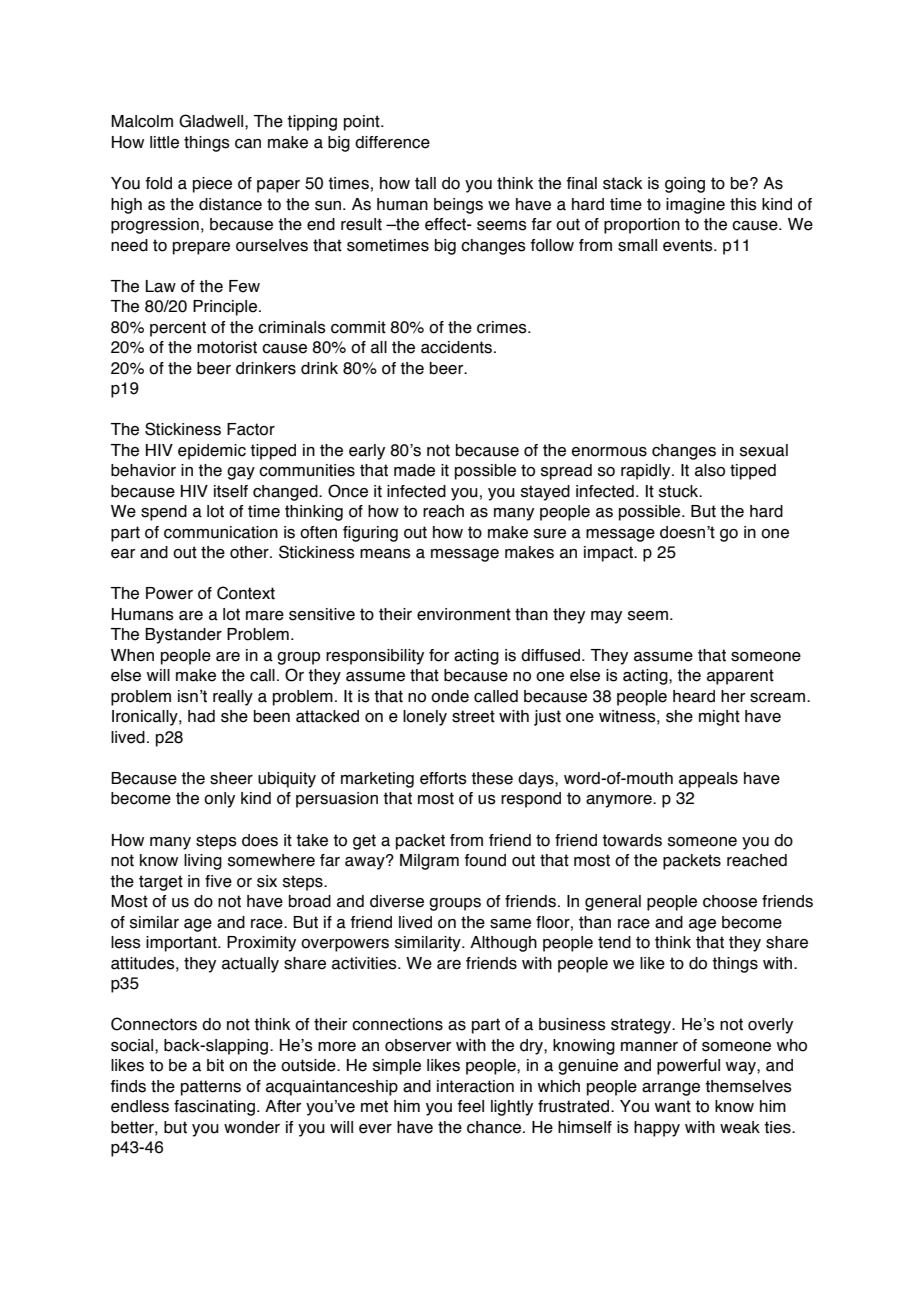 The image size is (924, 1308). What do you see at coordinates (464, 614) in the image?
I see `environment` at bounding box center [464, 614].
